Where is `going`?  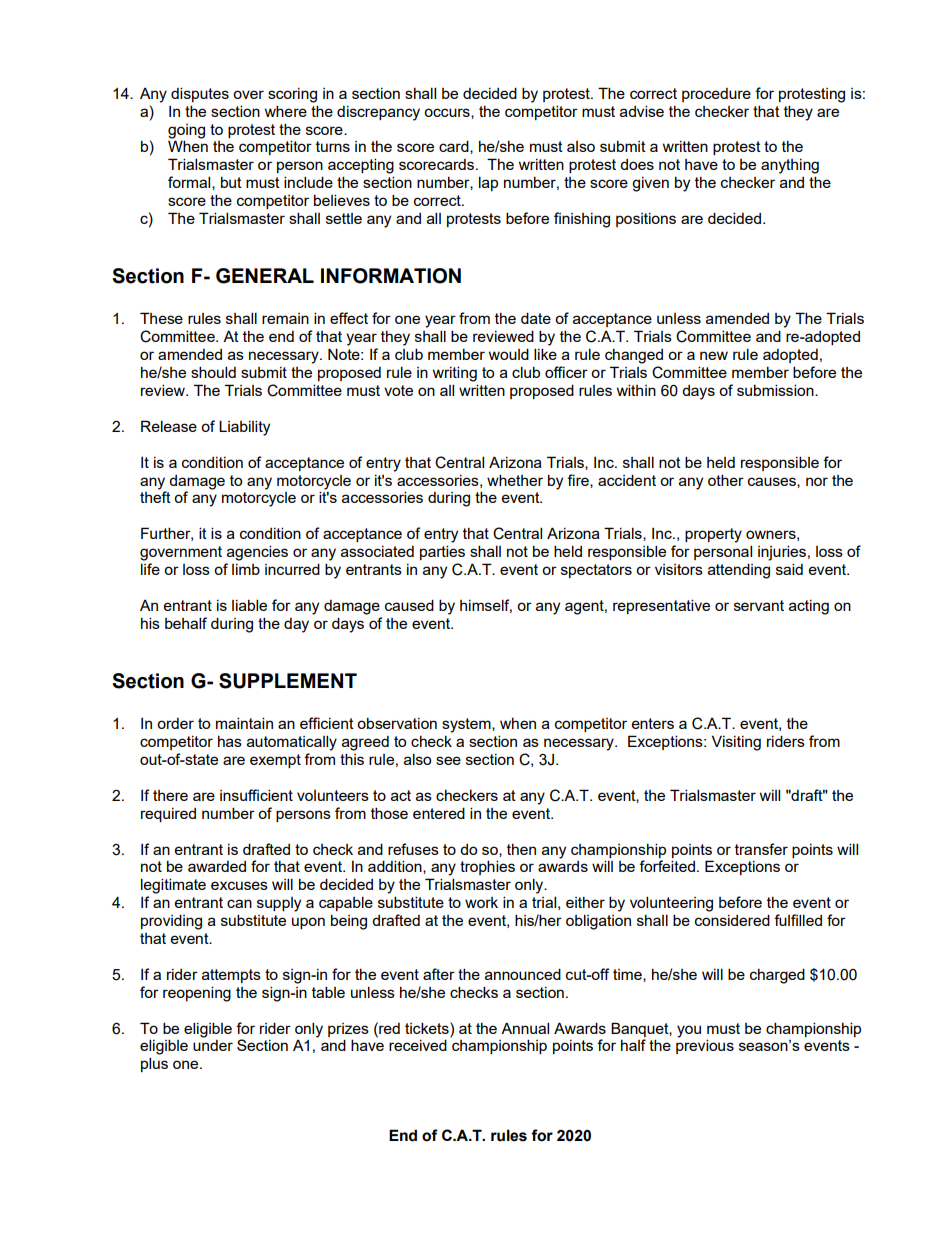 going is located at coordinates (186, 131).
